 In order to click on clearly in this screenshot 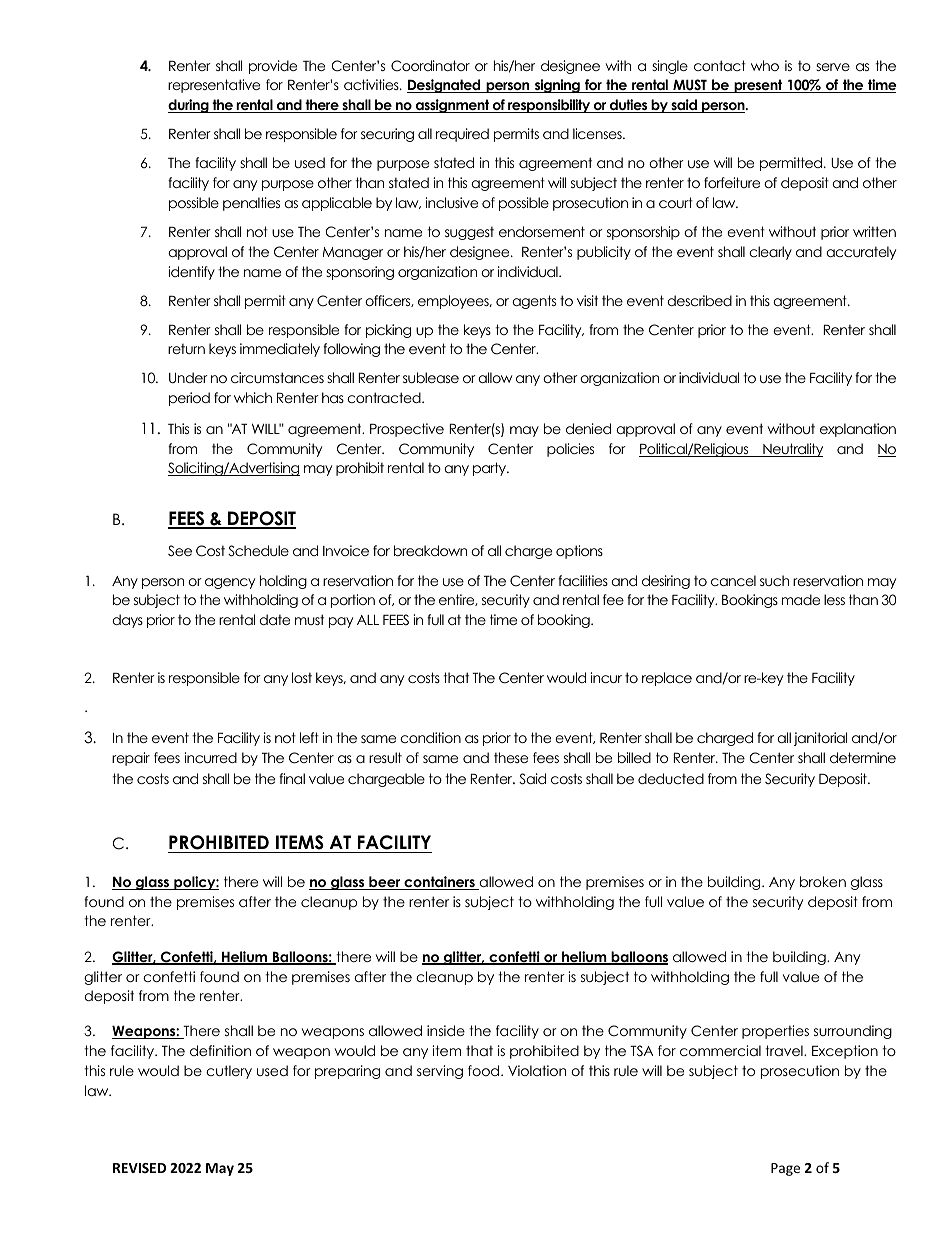, I will do `click(770, 253)`.
